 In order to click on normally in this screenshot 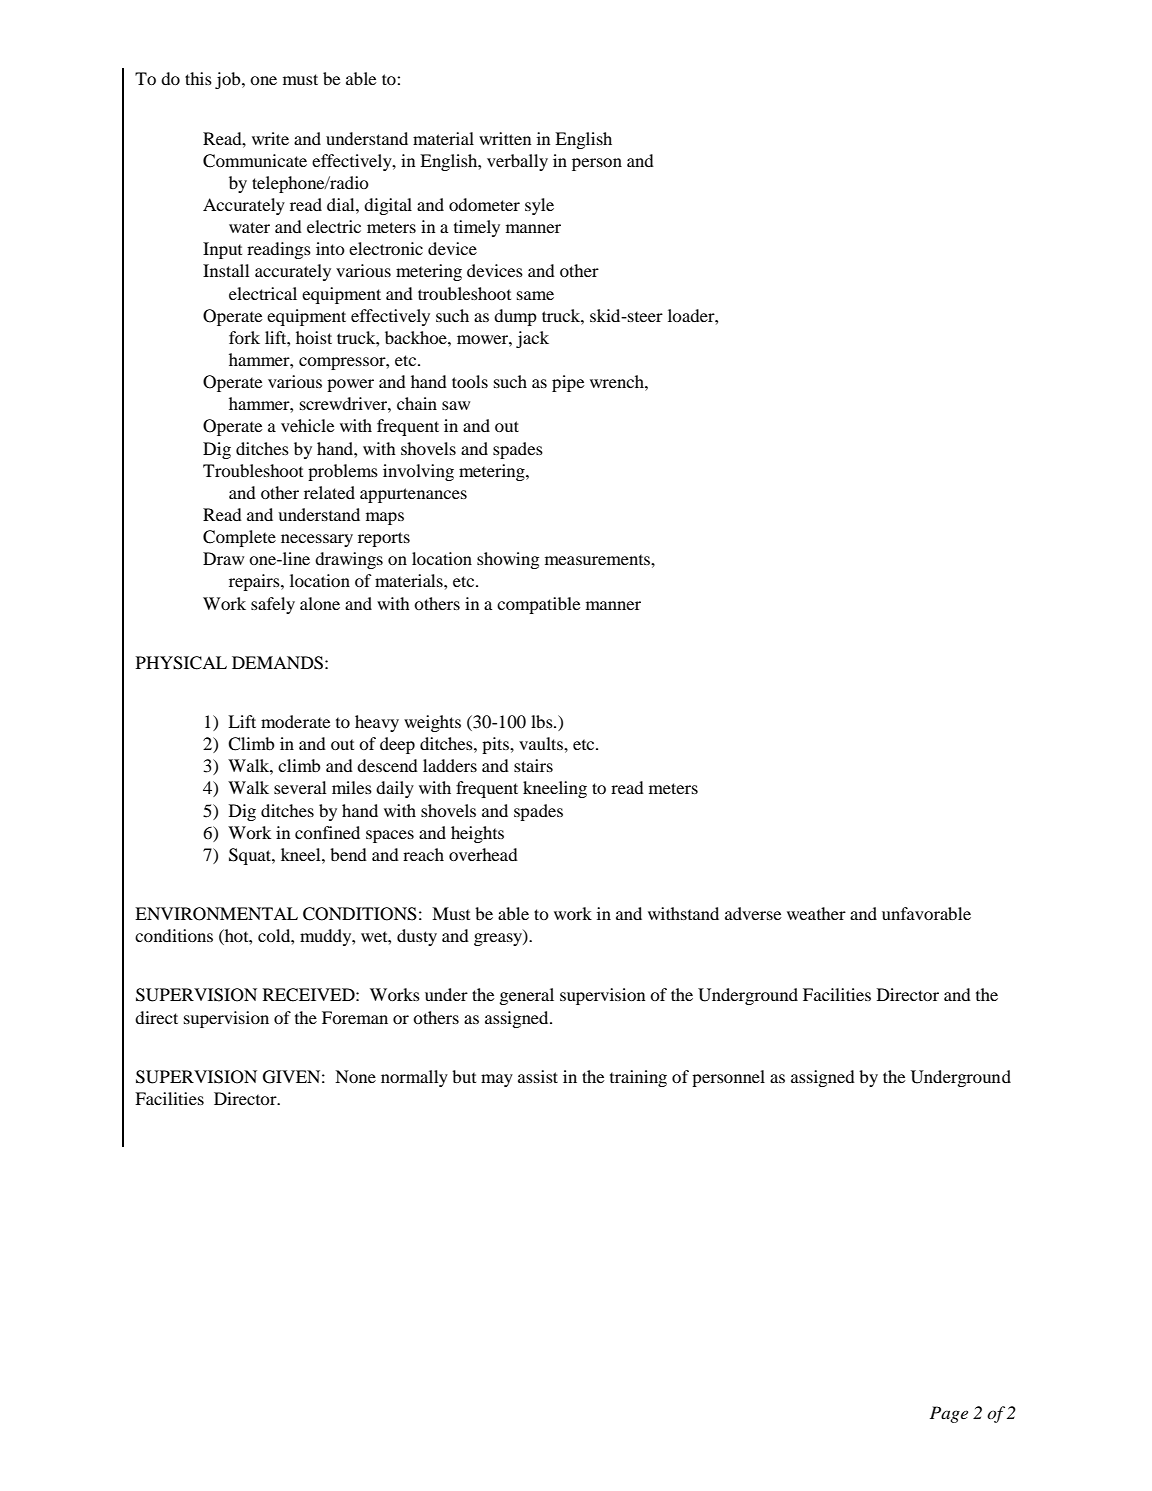, I will do `click(414, 1078)`.
